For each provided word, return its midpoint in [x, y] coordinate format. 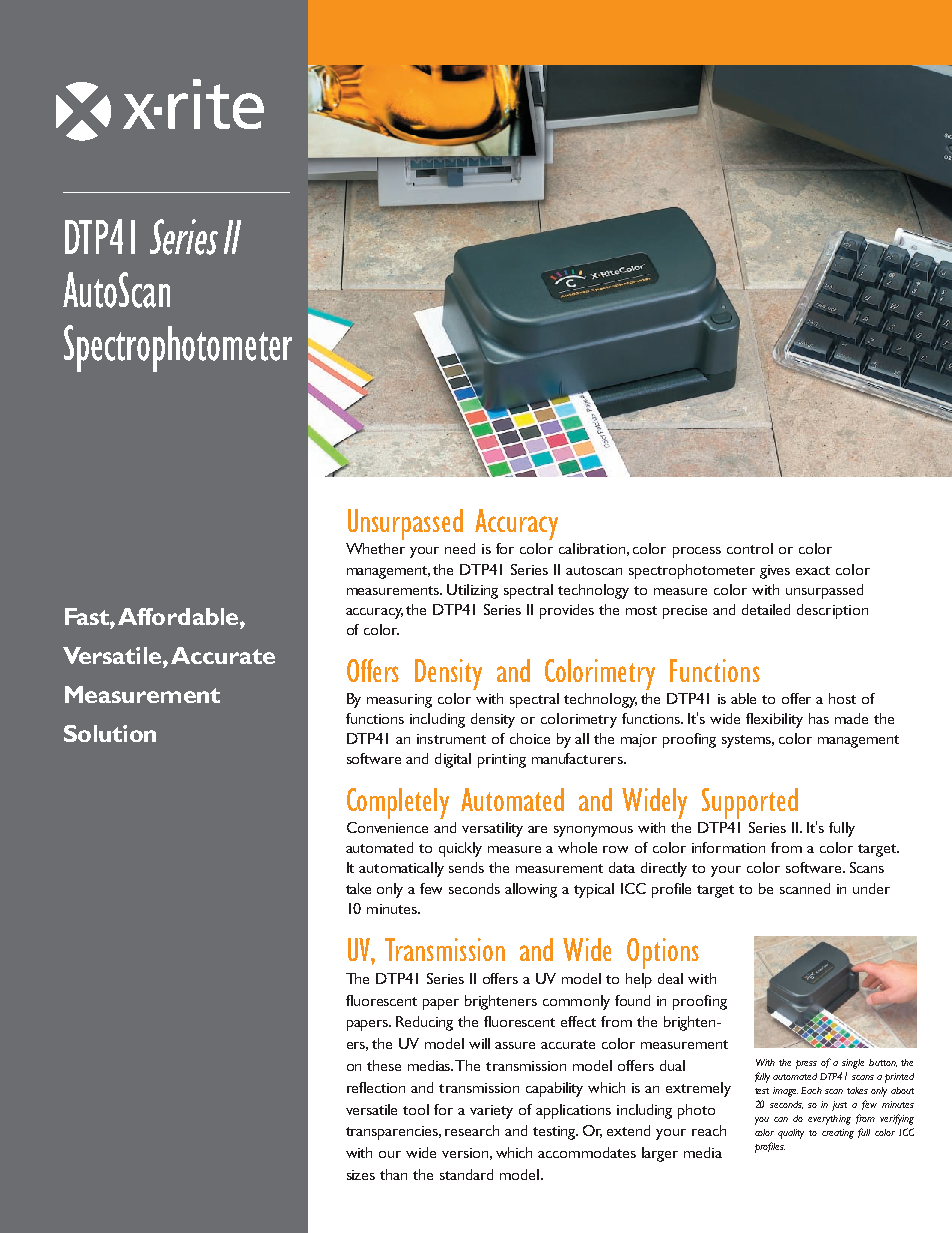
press [806, 1064]
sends [466, 867]
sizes [361, 1175]
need [460, 548]
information [728, 847]
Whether [375, 548]
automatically [401, 869]
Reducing [424, 1023]
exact [813, 570]
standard [466, 1174]
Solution [110, 733]
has [819, 718]
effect [578, 1021]
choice [530, 738]
